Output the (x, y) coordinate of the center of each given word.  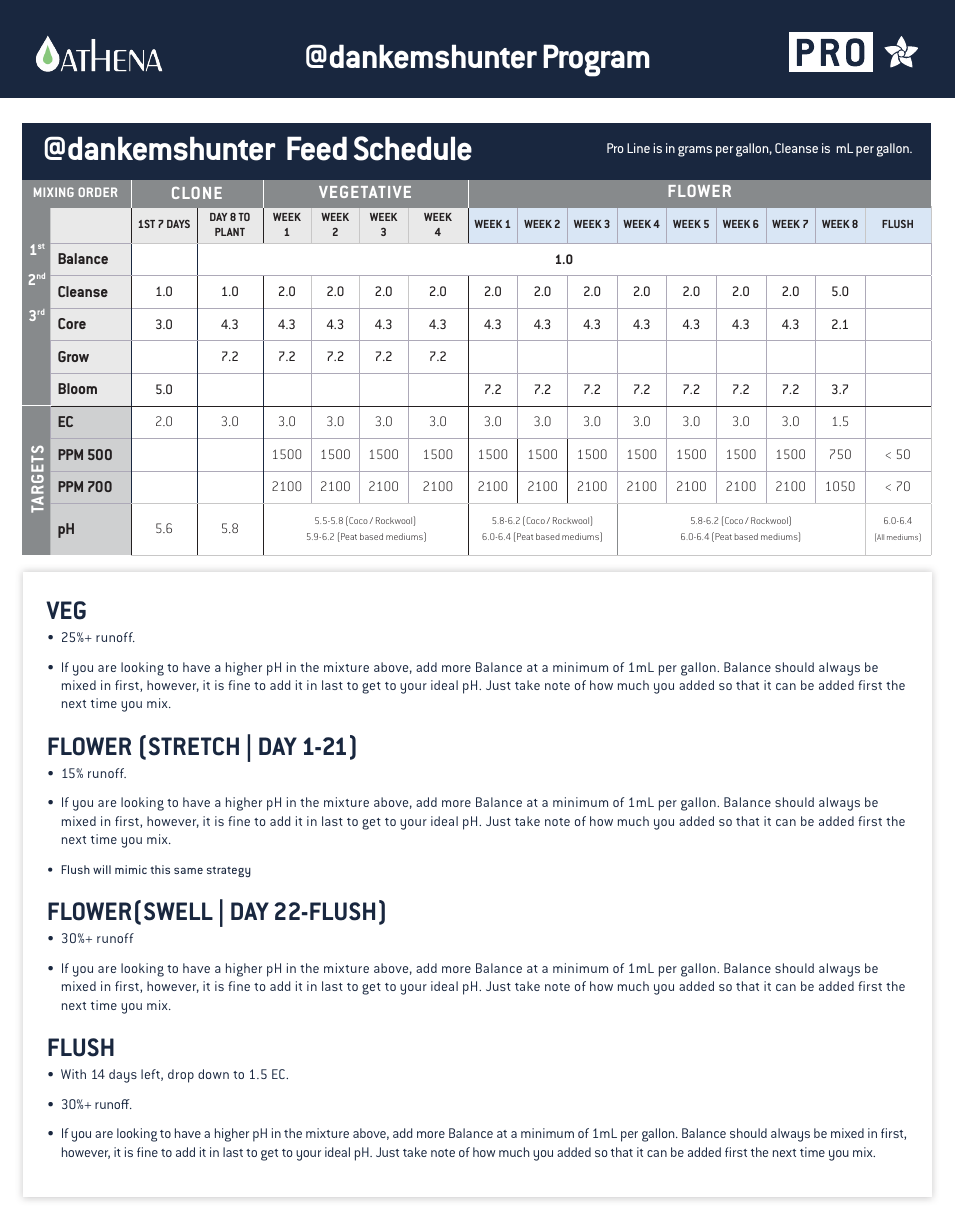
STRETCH (194, 746)
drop (181, 1076)
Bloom (77, 388)
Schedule (413, 148)
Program (596, 60)
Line (638, 148)
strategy (229, 871)
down (213, 1074)
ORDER (97, 192)
